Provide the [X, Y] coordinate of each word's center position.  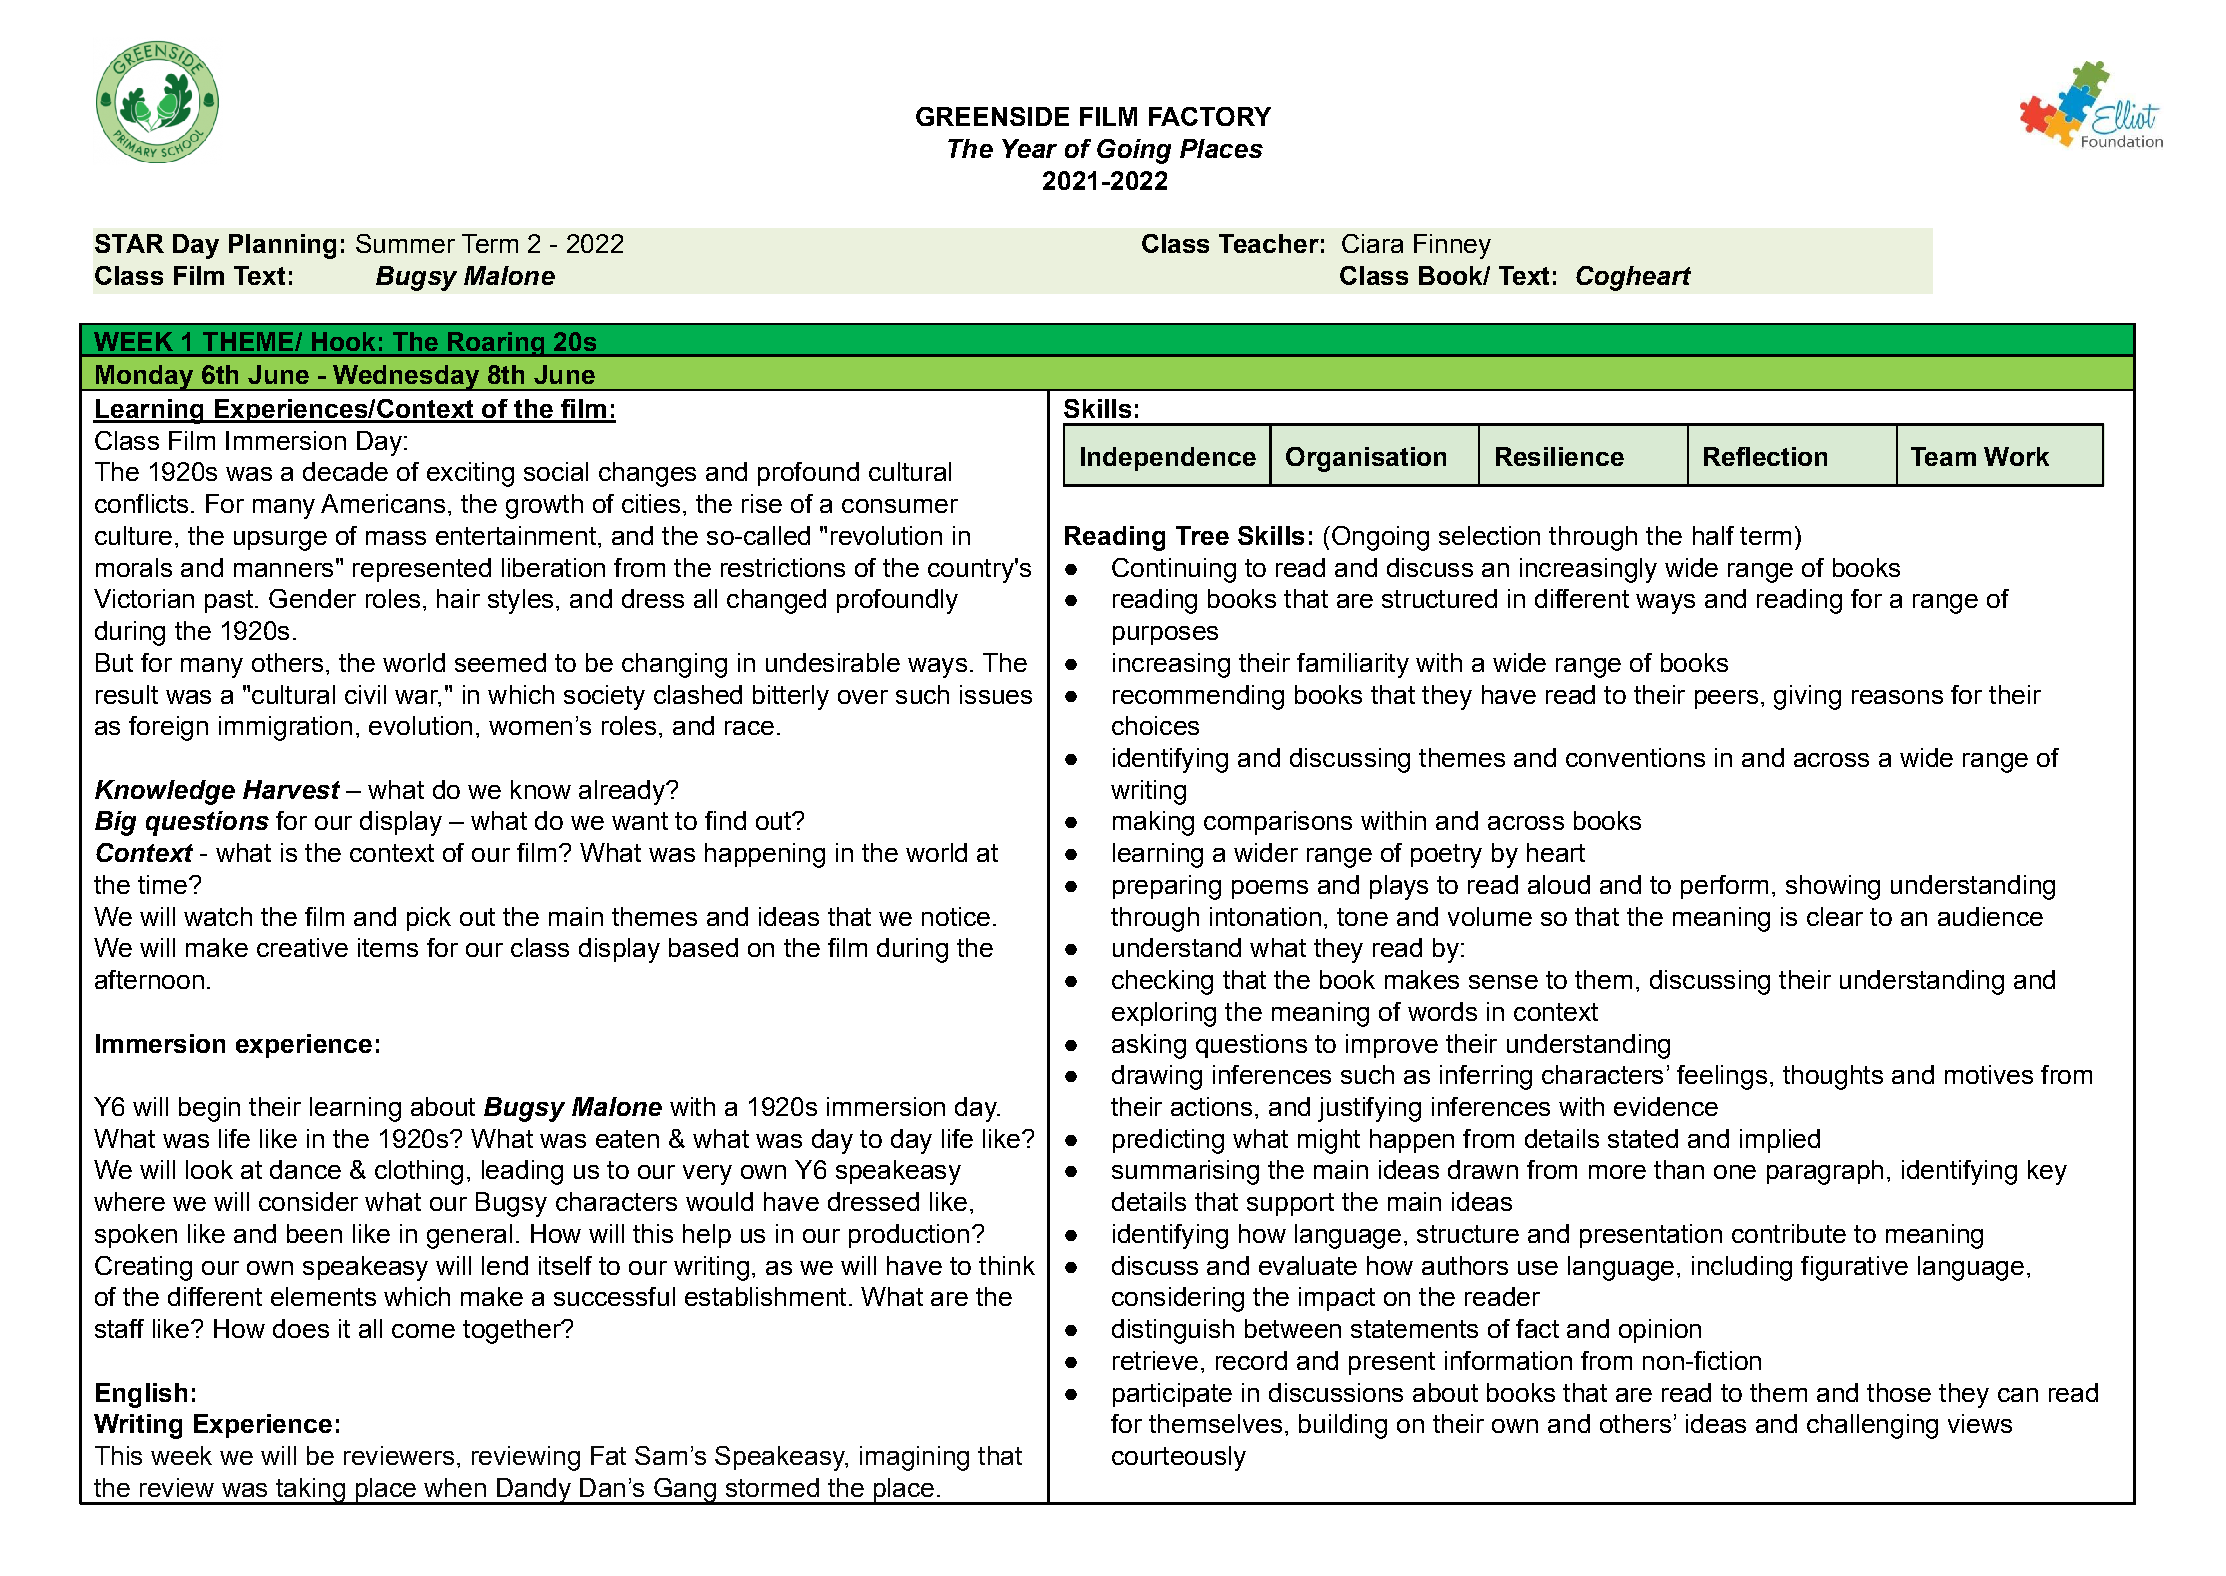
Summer [405, 243]
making [1153, 823]
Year [1029, 148]
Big [115, 823]
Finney [1452, 246]
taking [310, 1491]
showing [1833, 887]
